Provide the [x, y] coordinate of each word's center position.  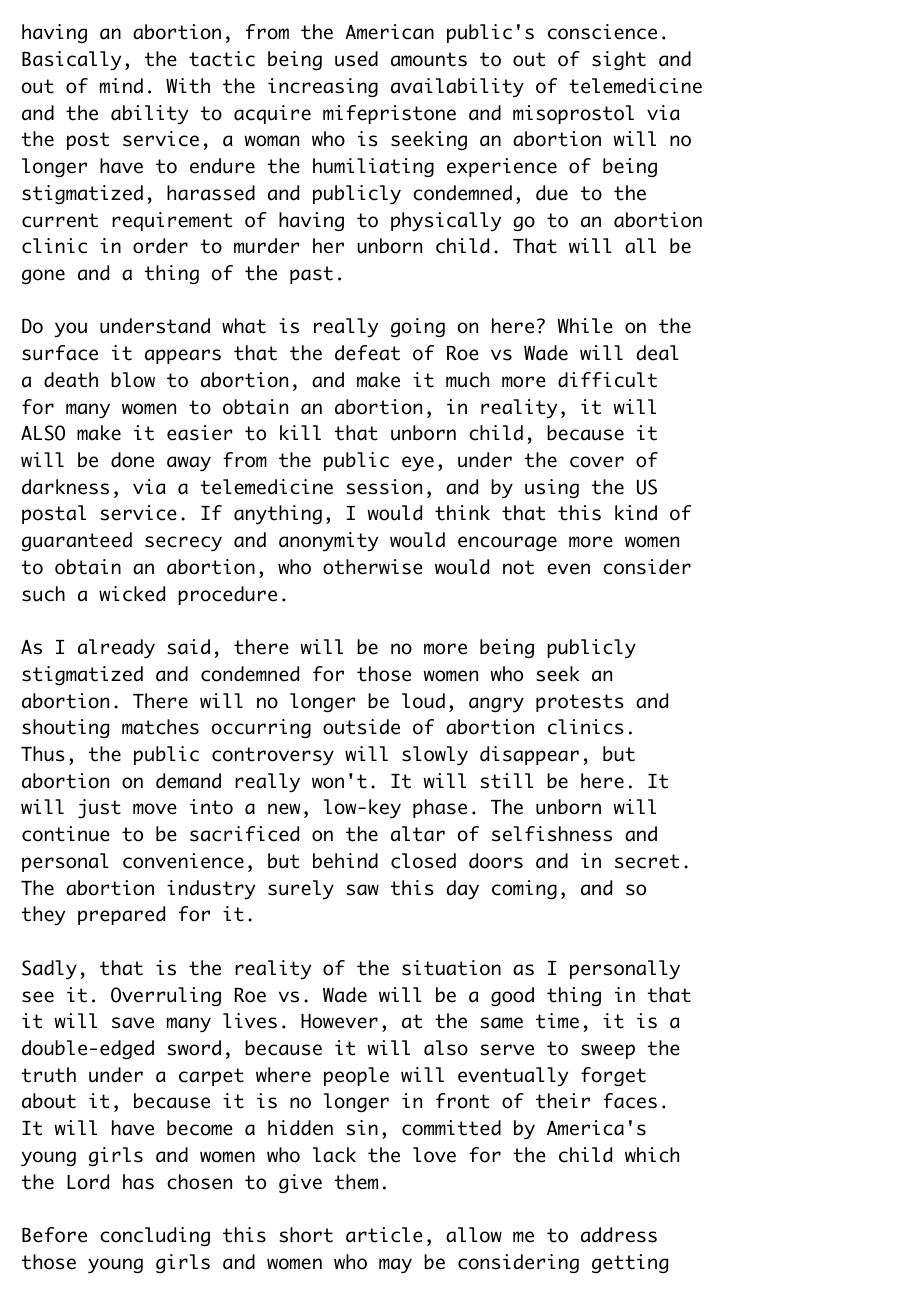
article [384, 1235]
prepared [121, 915]
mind [121, 86]
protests [580, 703]
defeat [367, 353]
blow [133, 380]
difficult [607, 380]
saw [362, 890]
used [356, 59]
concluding [155, 1236]
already [116, 649]
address [619, 1235]
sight [619, 61]
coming [524, 890]
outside [361, 727]
